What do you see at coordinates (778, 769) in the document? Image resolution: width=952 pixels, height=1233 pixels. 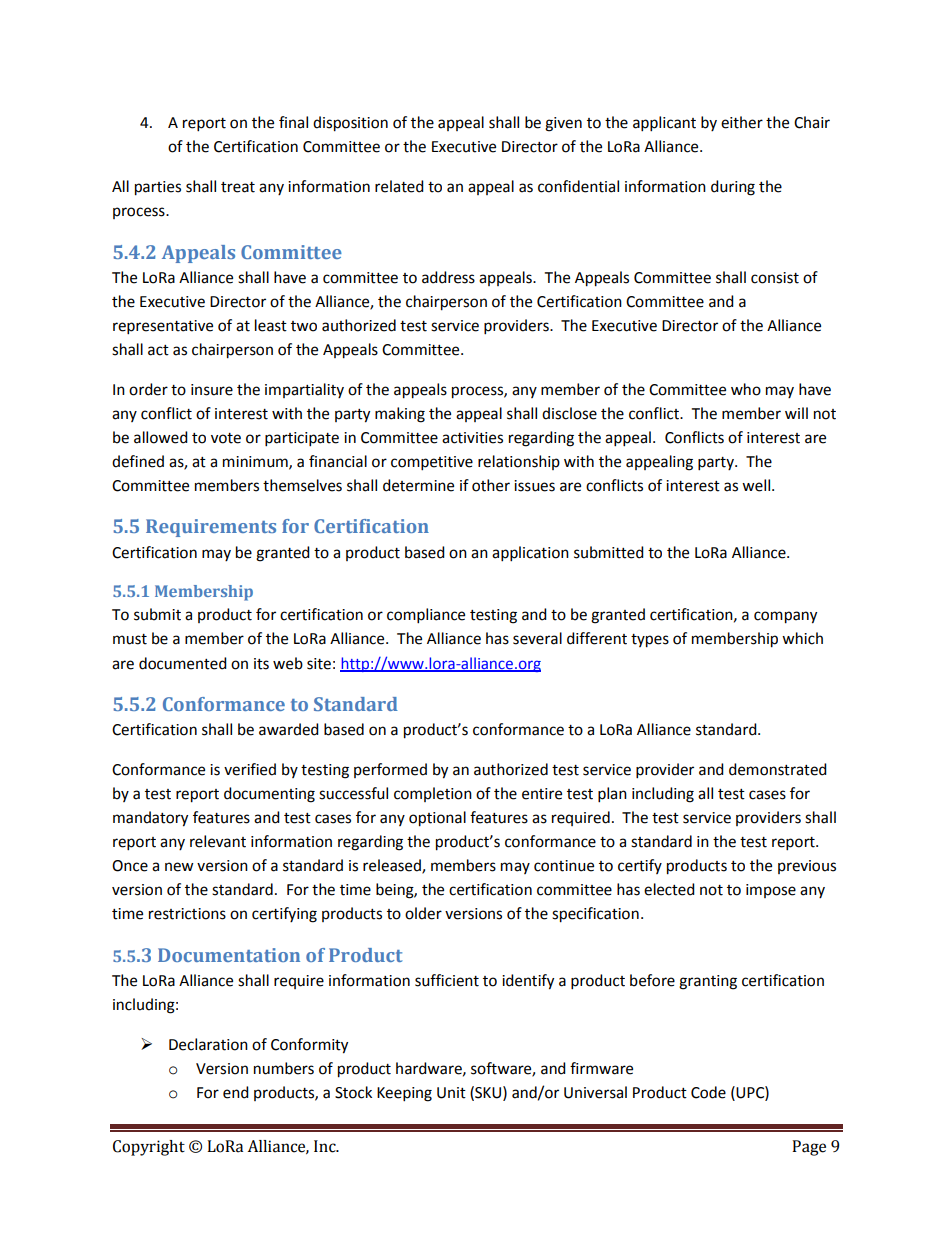 I see `demonstrated` at bounding box center [778, 769].
